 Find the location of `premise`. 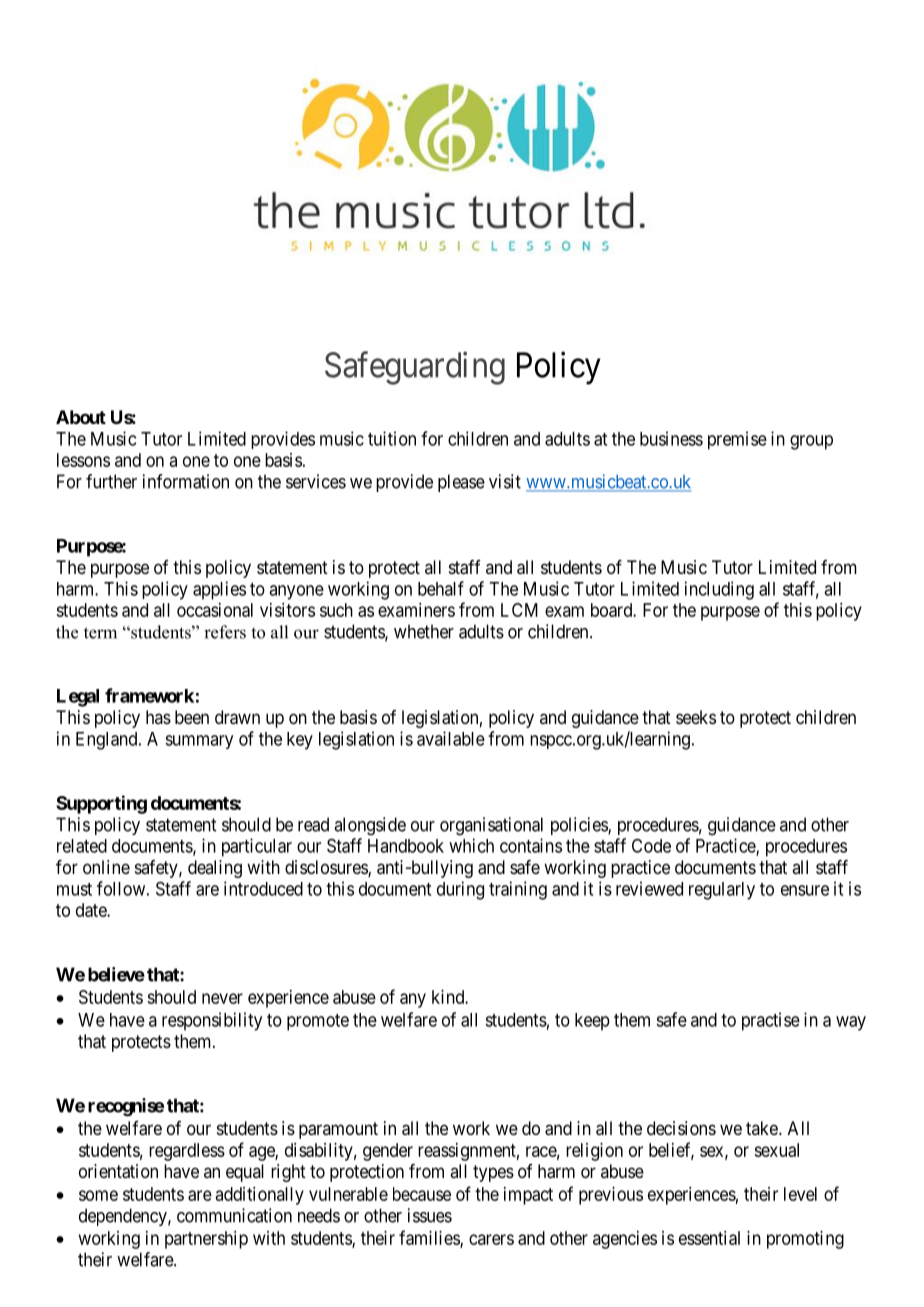

premise is located at coordinates (737, 440).
